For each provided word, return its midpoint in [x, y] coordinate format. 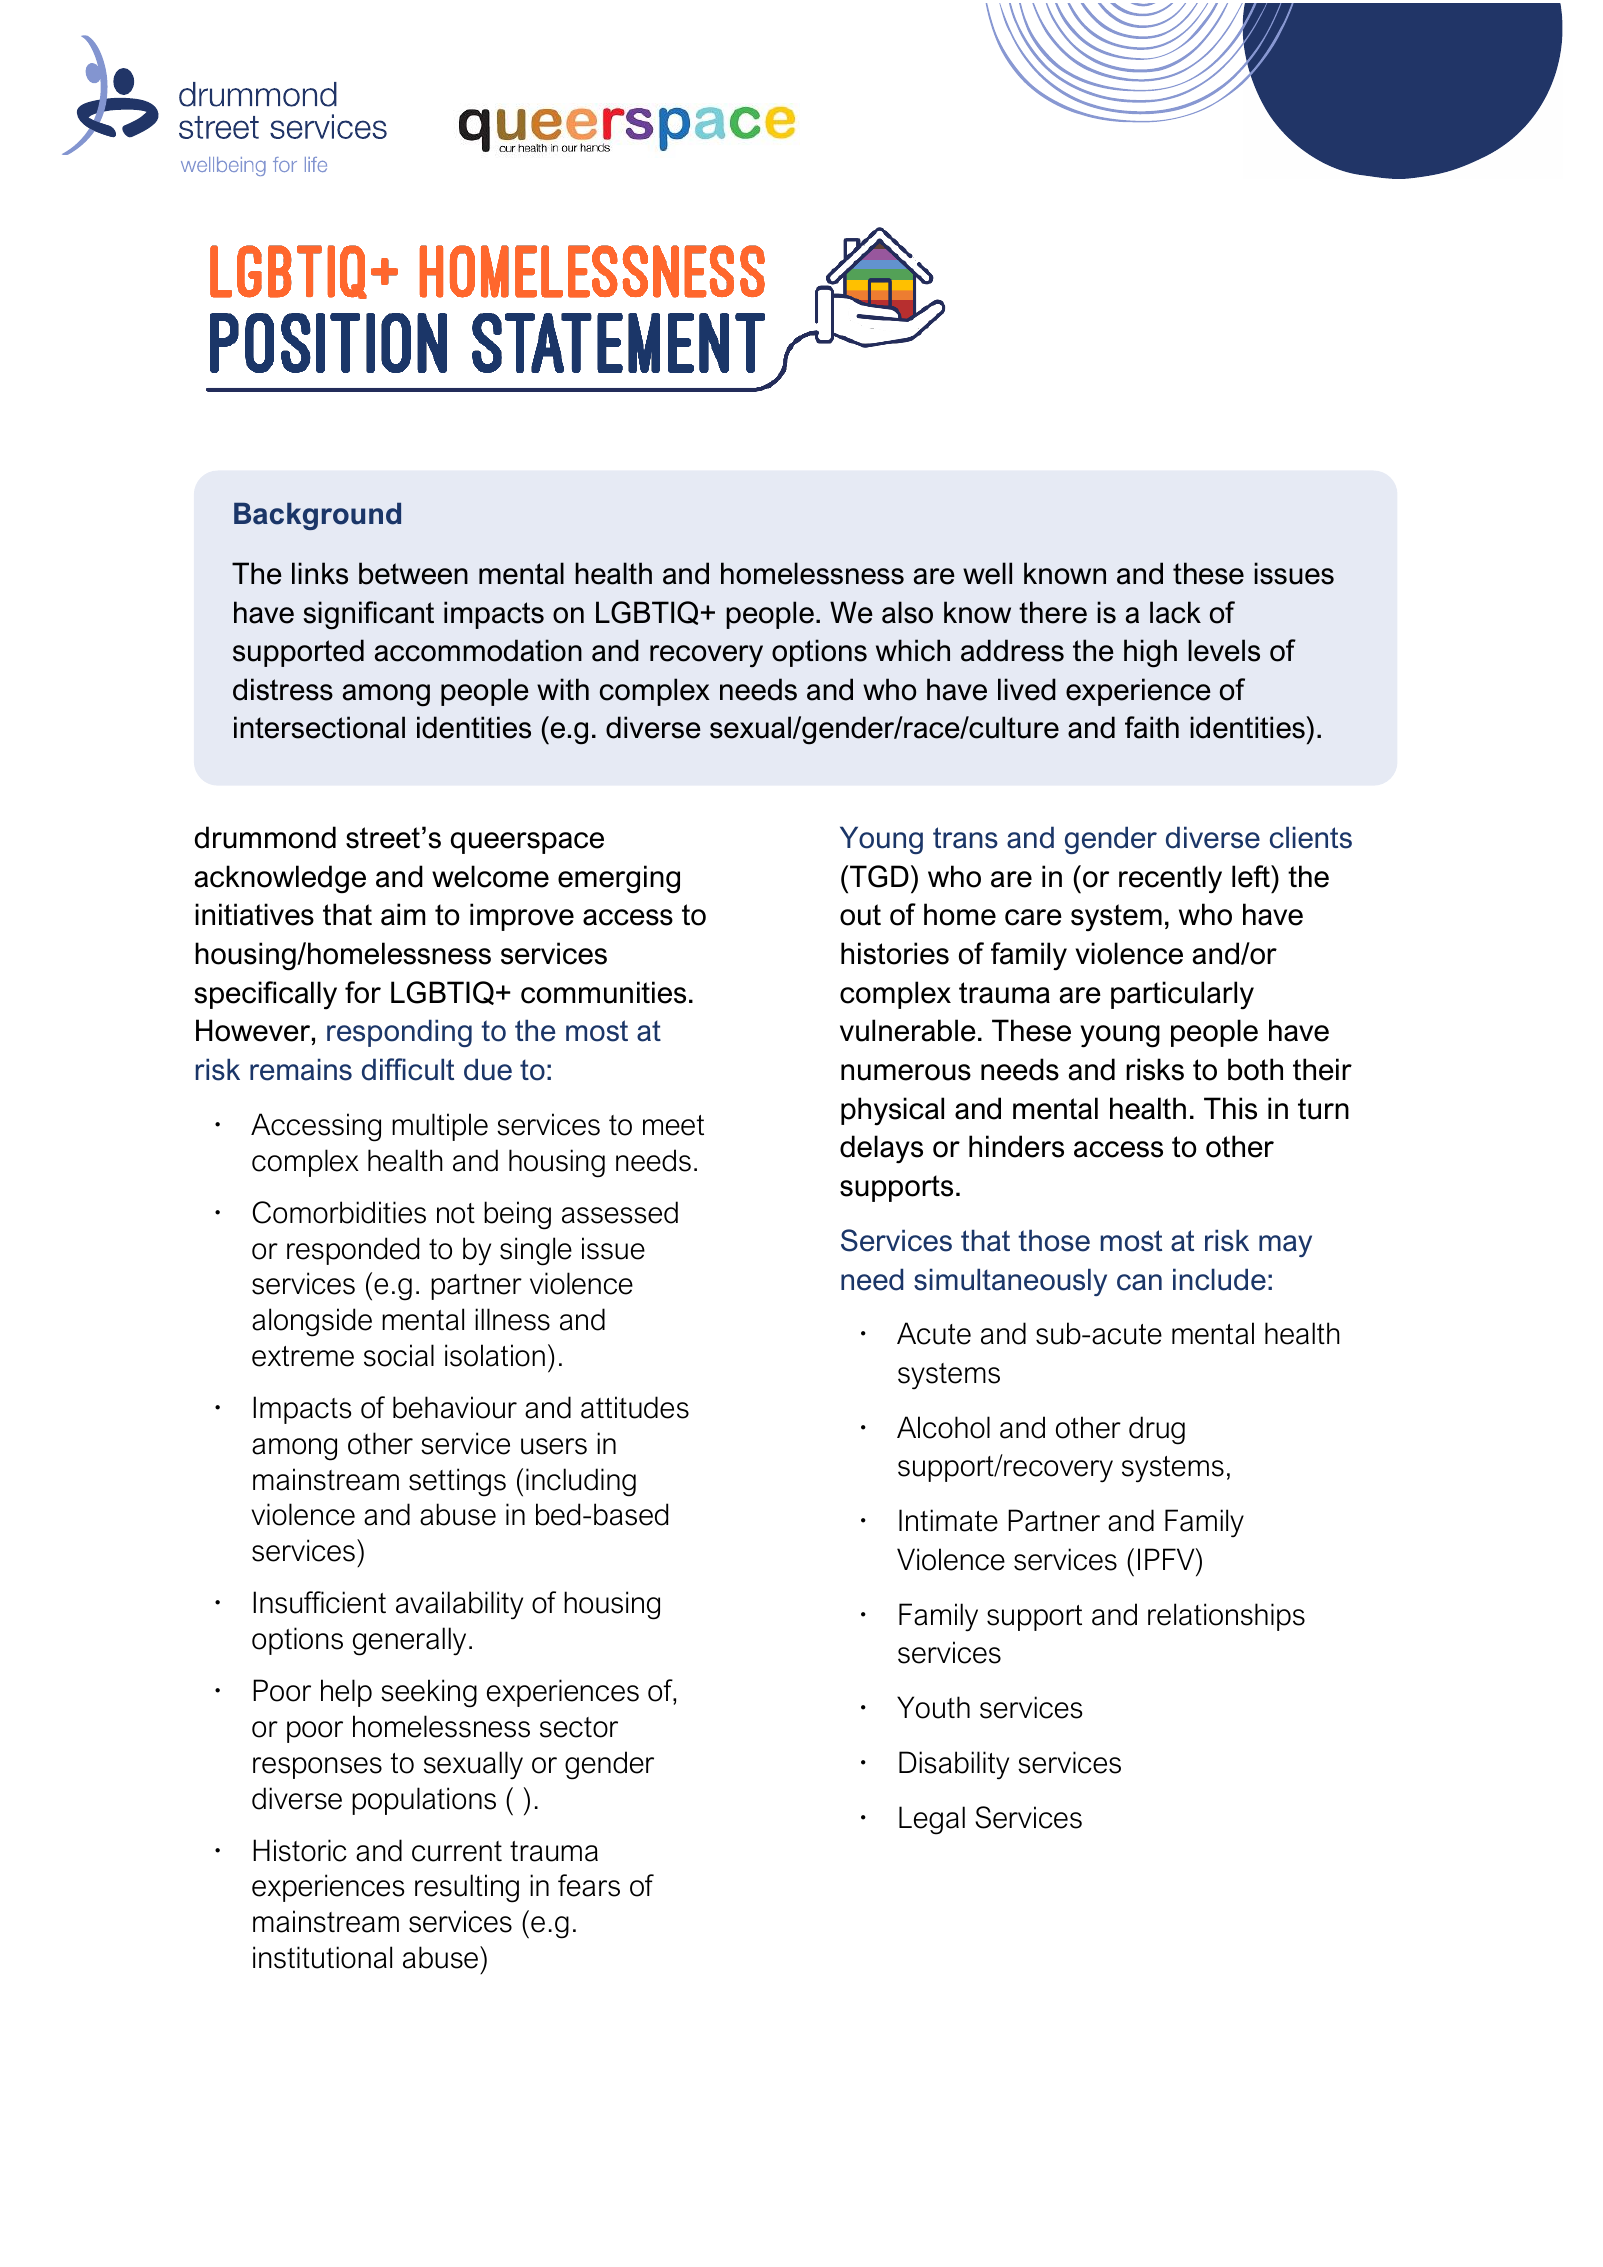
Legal [932, 1820]
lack [1175, 612]
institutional [322, 1957]
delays [881, 1149]
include [1219, 1279]
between [413, 573]
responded [353, 1251]
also [907, 612]
